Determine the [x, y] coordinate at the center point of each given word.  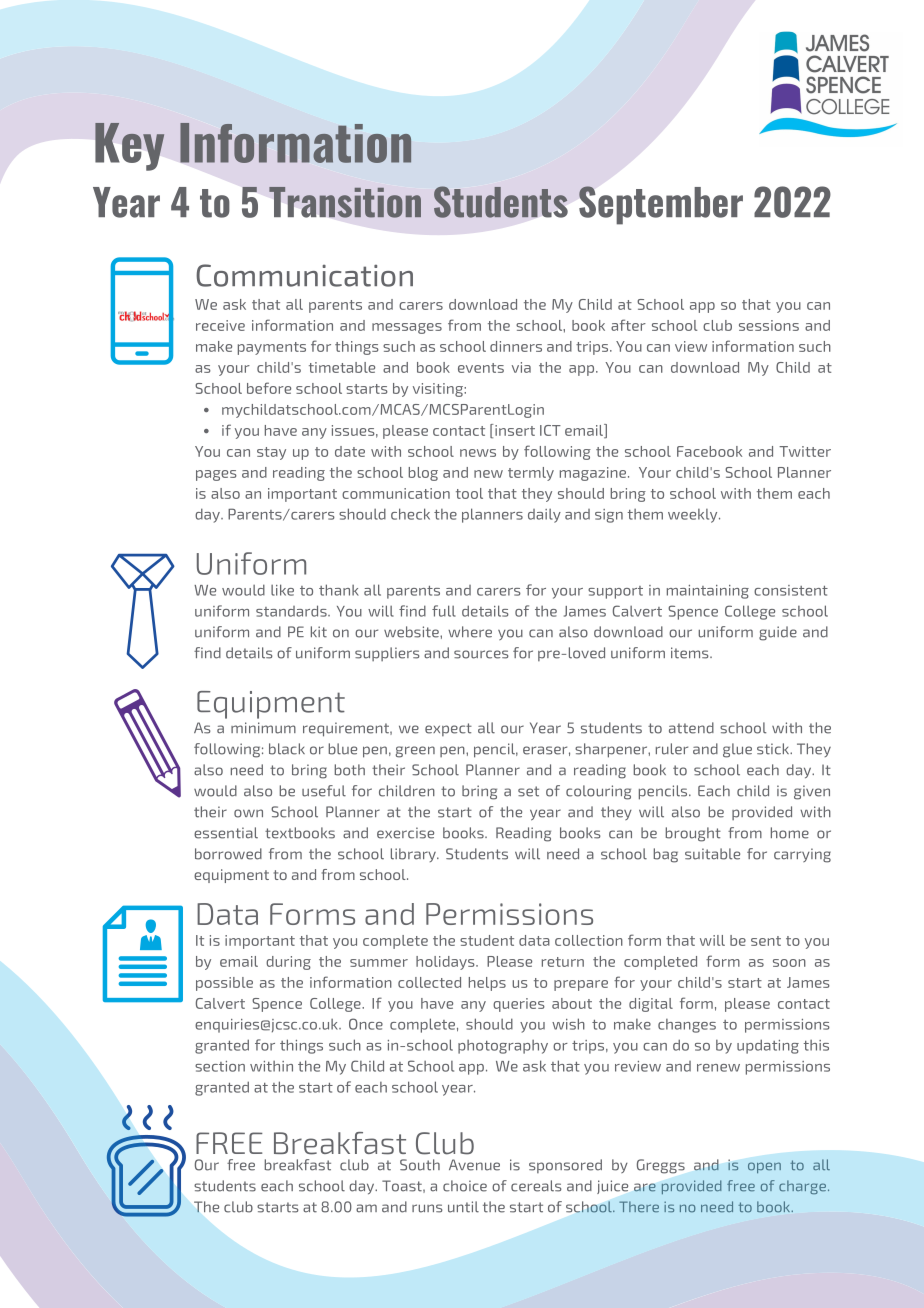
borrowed [228, 854]
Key [129, 147]
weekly [694, 516]
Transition [345, 202]
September [661, 205]
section [220, 1066]
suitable [712, 854]
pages [216, 475]
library [414, 855]
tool [469, 493]
